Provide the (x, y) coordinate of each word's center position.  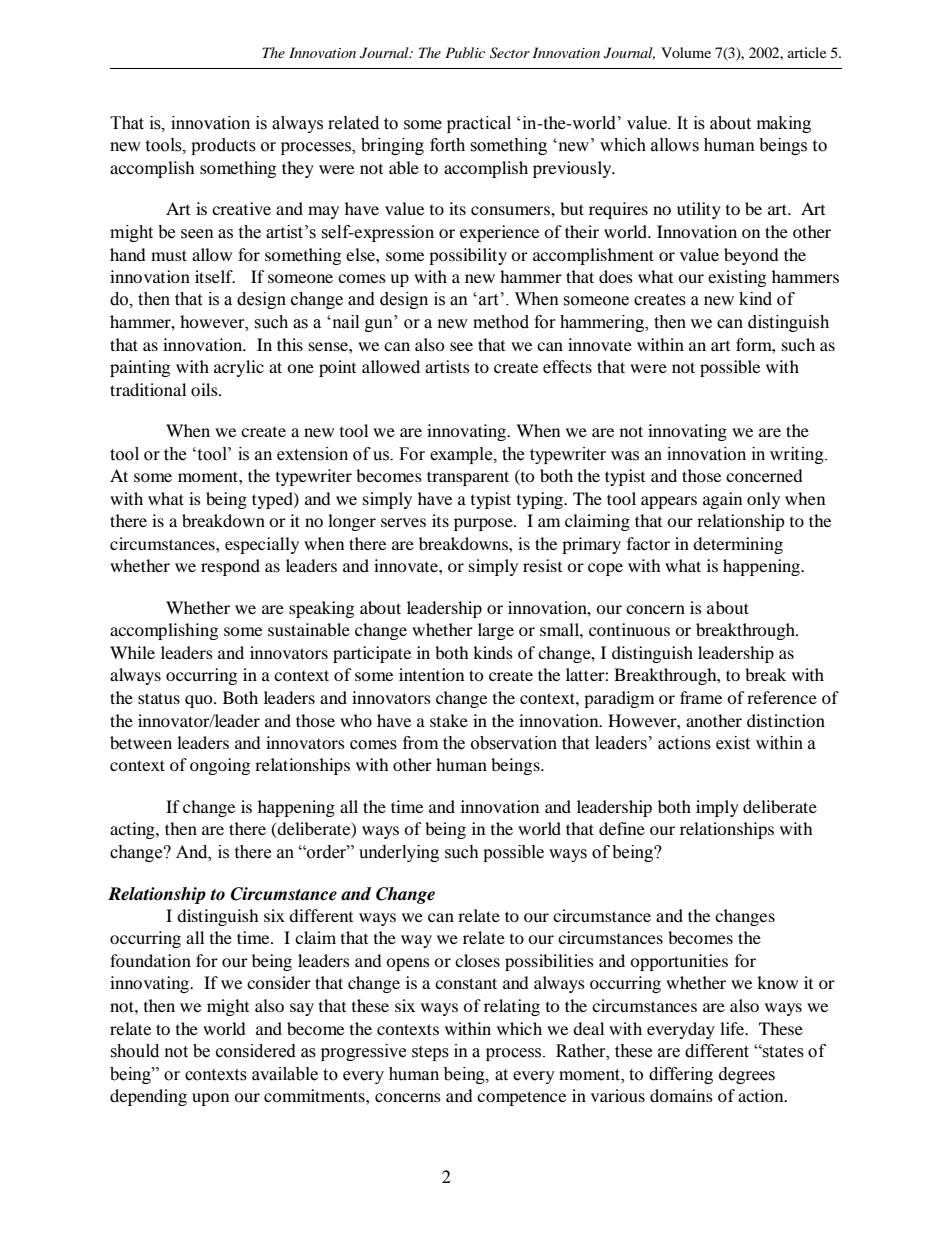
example (462, 455)
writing (798, 455)
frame (701, 697)
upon (210, 1099)
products (223, 146)
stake (449, 720)
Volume (686, 52)
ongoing (220, 766)
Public (465, 52)
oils (205, 389)
